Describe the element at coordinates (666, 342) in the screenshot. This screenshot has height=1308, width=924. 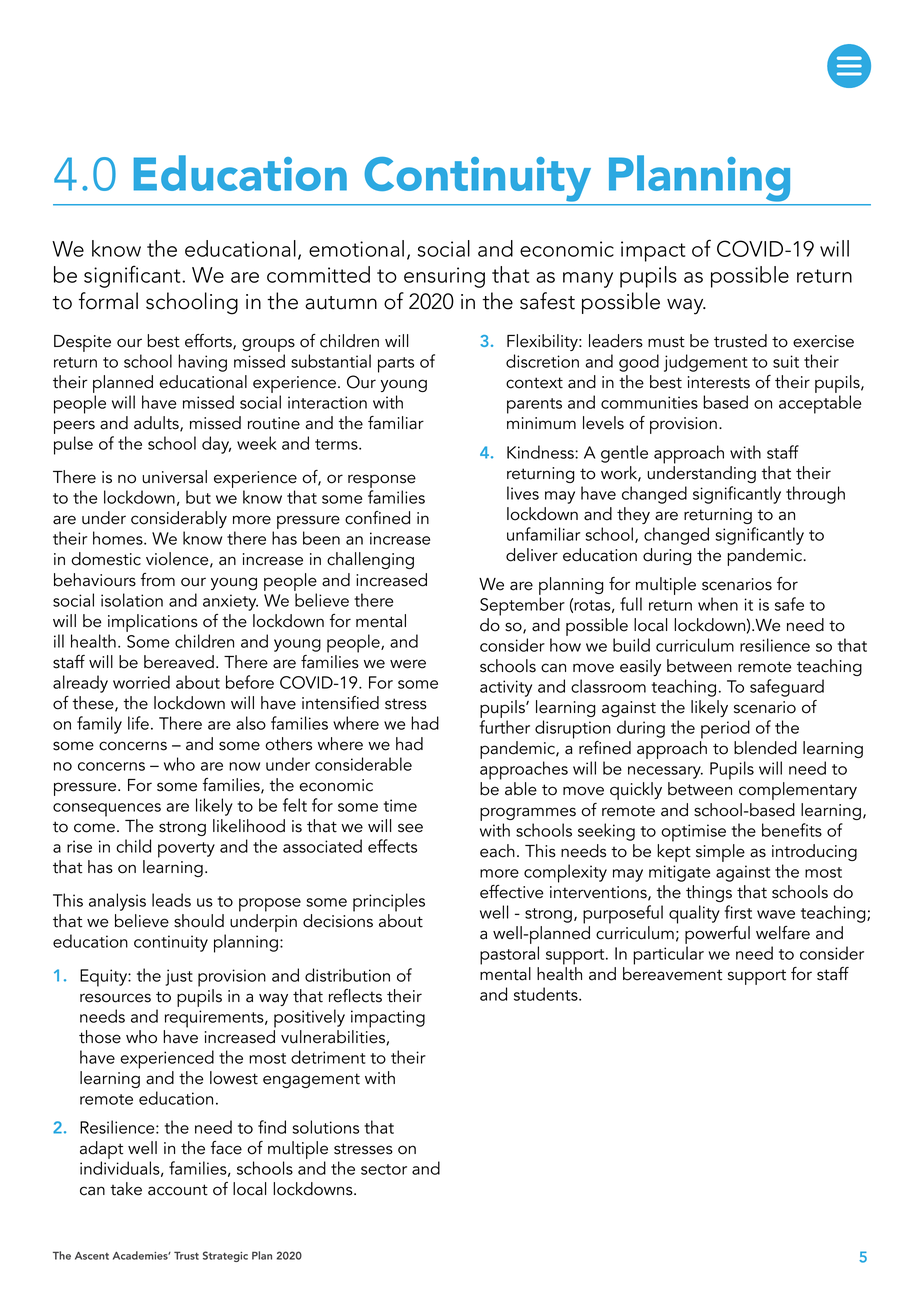
I see `must` at that location.
